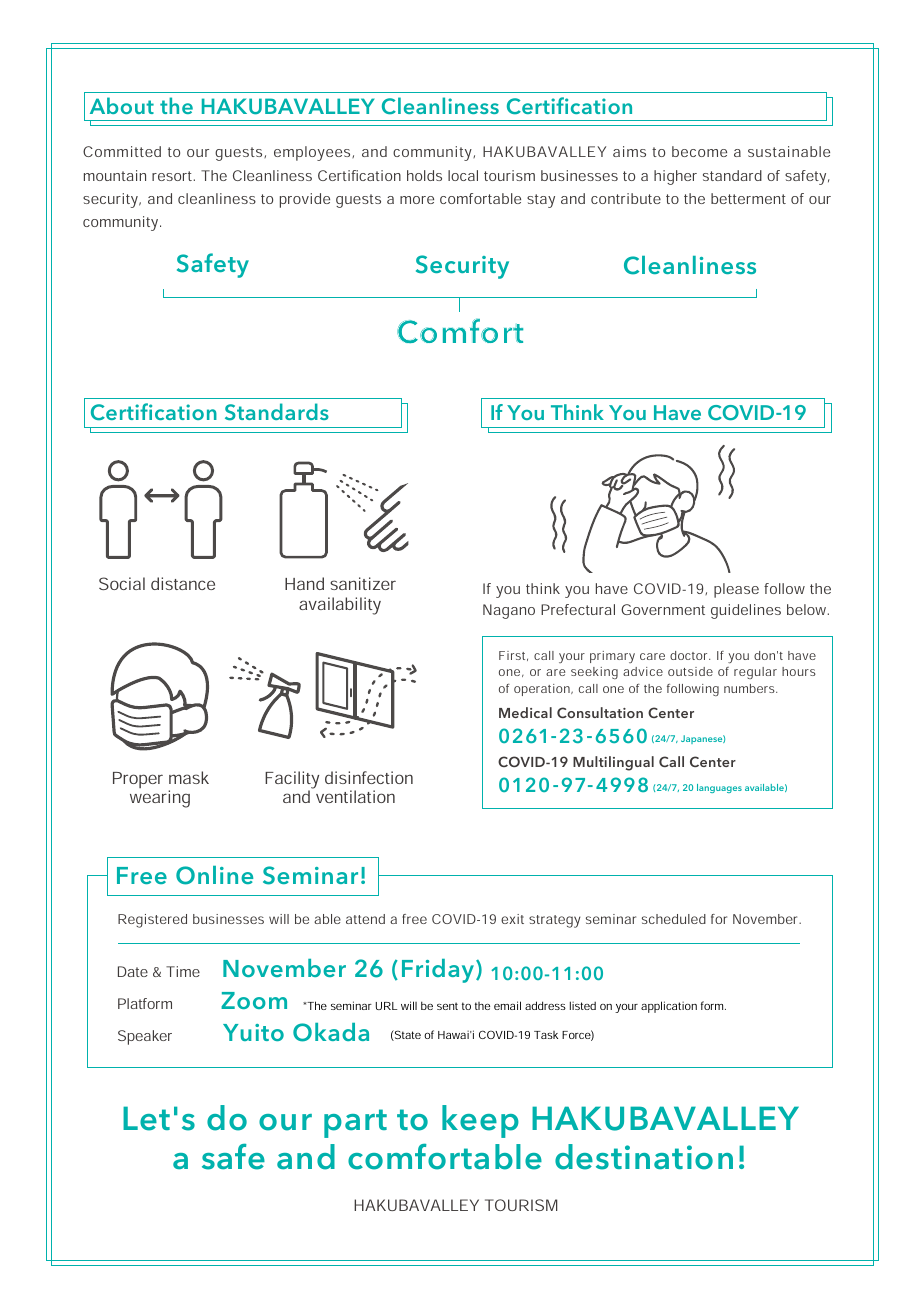  What do you see at coordinates (189, 777) in the document?
I see `mask` at bounding box center [189, 777].
